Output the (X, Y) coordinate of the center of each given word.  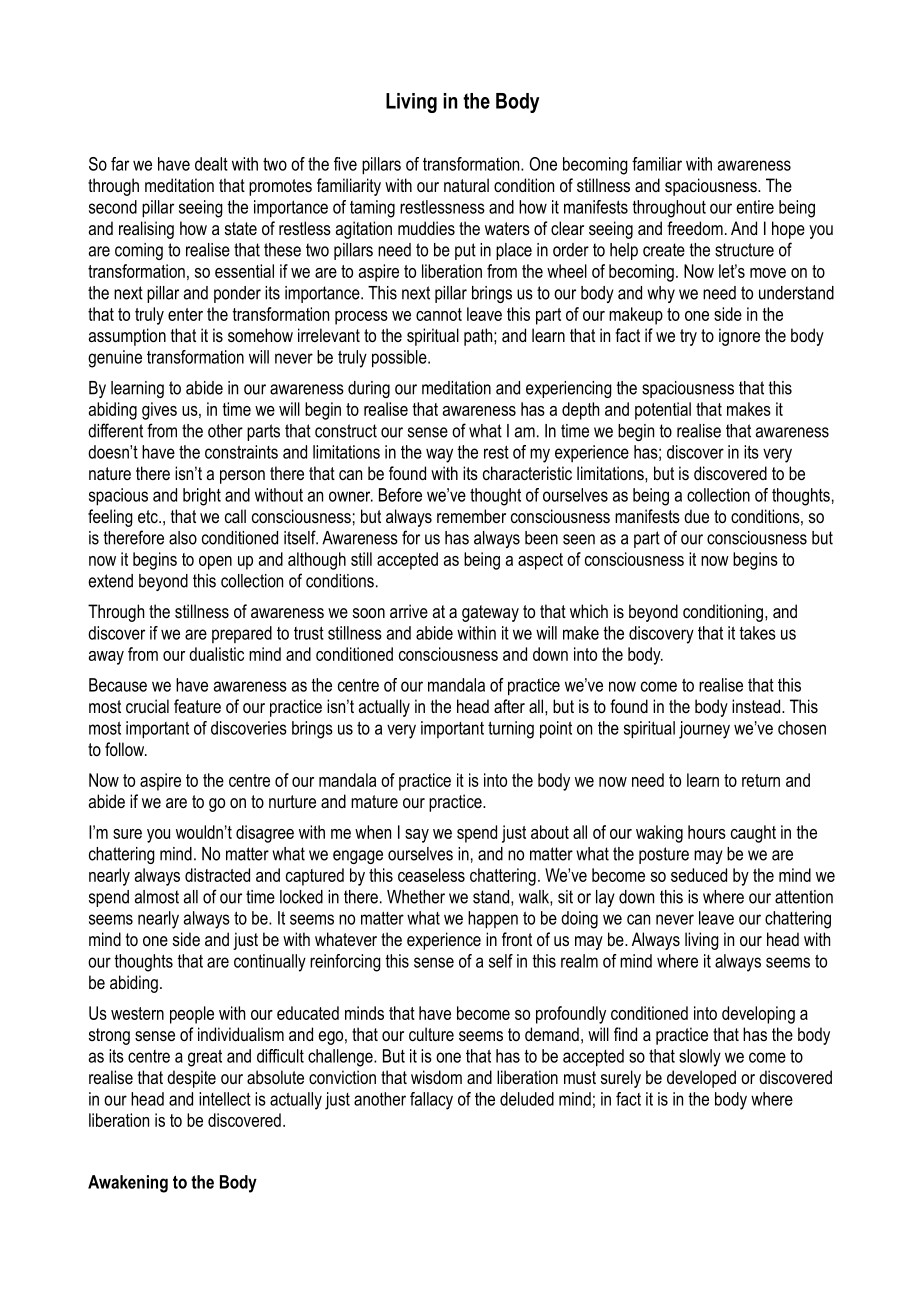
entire (755, 207)
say (417, 836)
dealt (211, 164)
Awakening (128, 1184)
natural (466, 185)
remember (471, 516)
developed (701, 1079)
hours (707, 832)
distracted (217, 875)
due (696, 516)
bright (202, 497)
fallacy (431, 1101)
